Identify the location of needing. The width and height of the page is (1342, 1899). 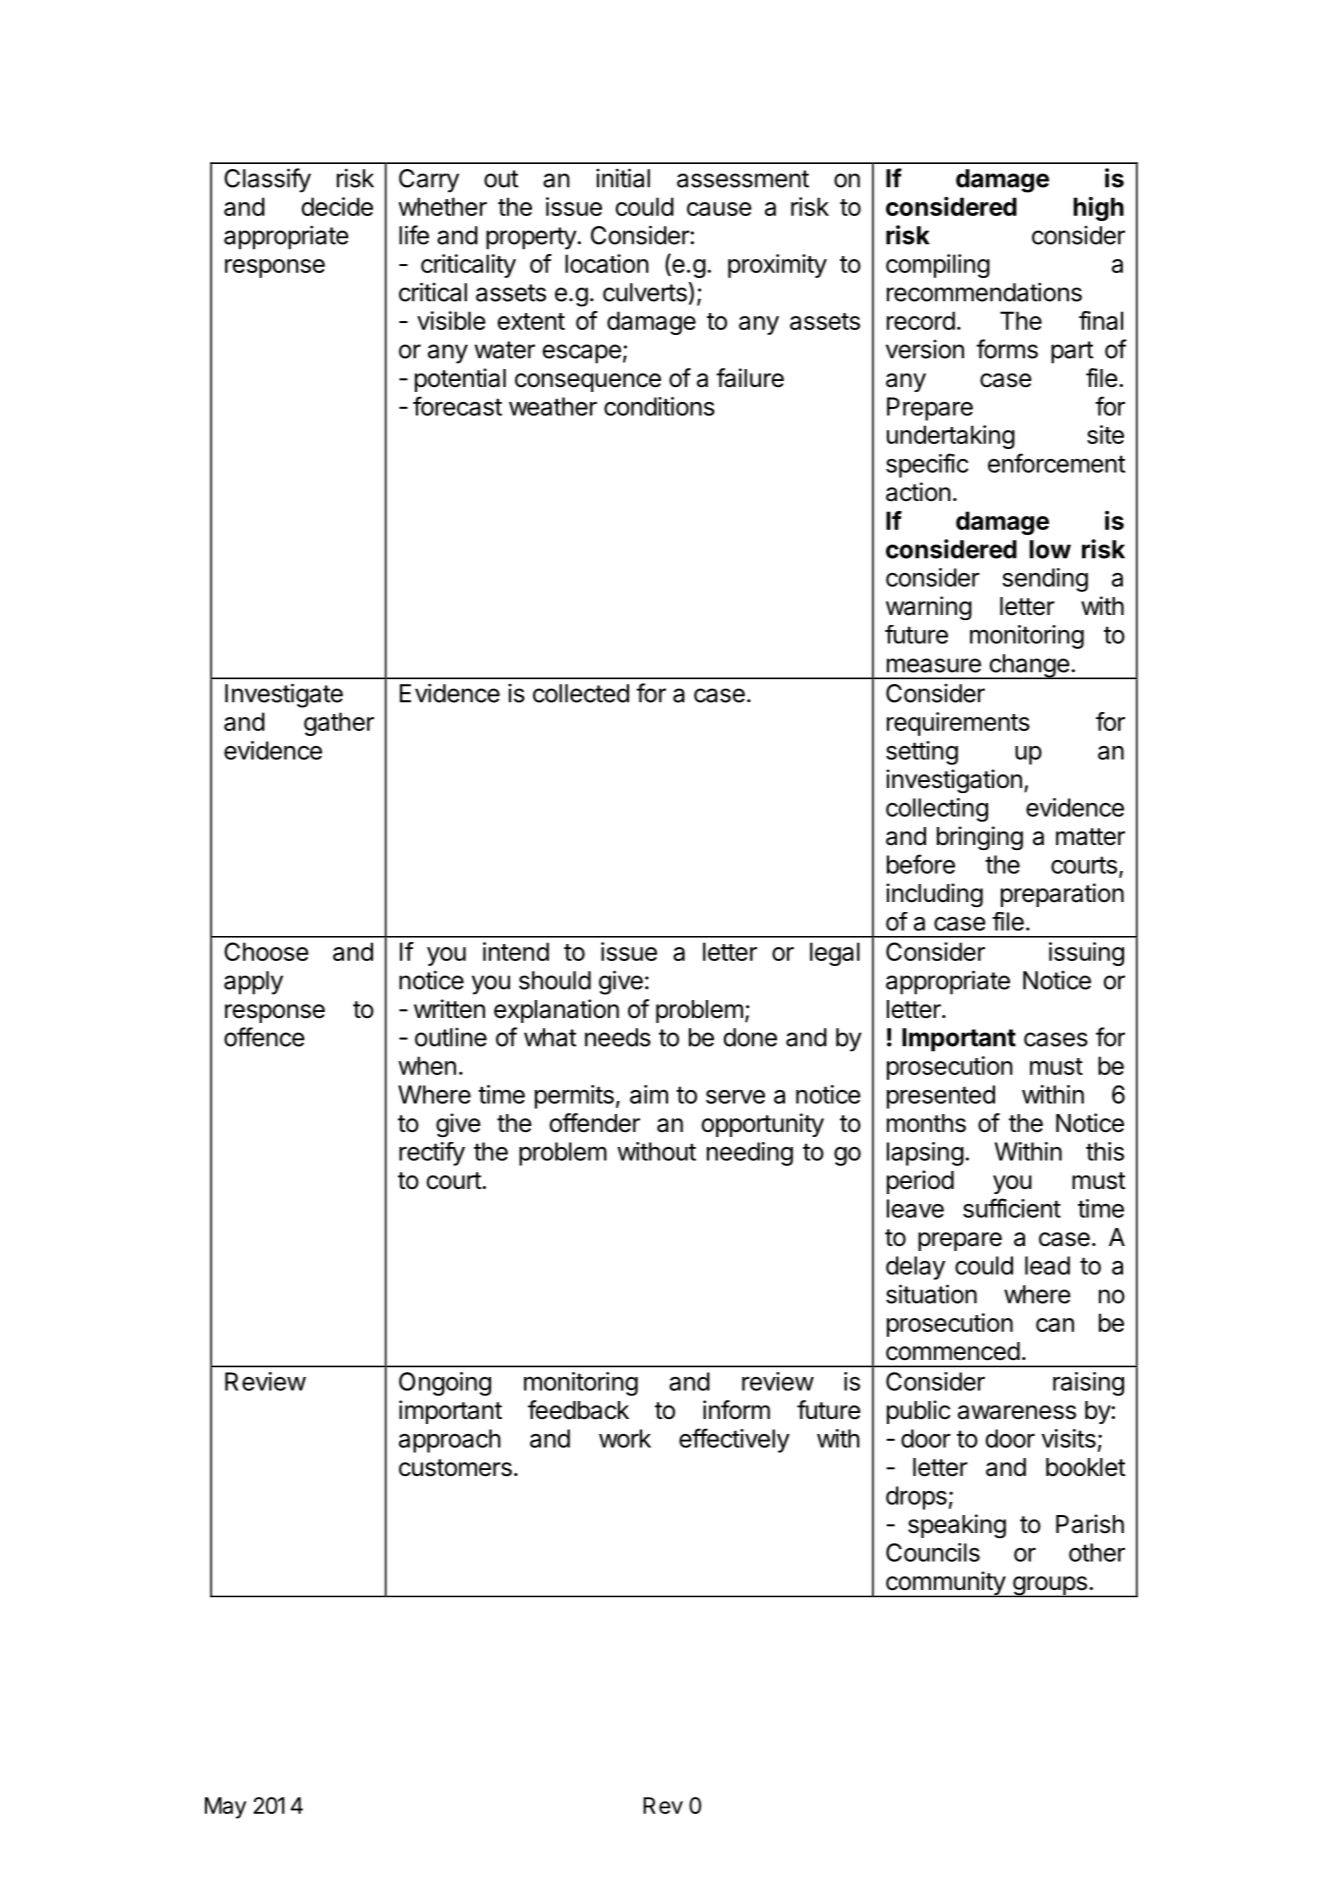
(750, 1154).
